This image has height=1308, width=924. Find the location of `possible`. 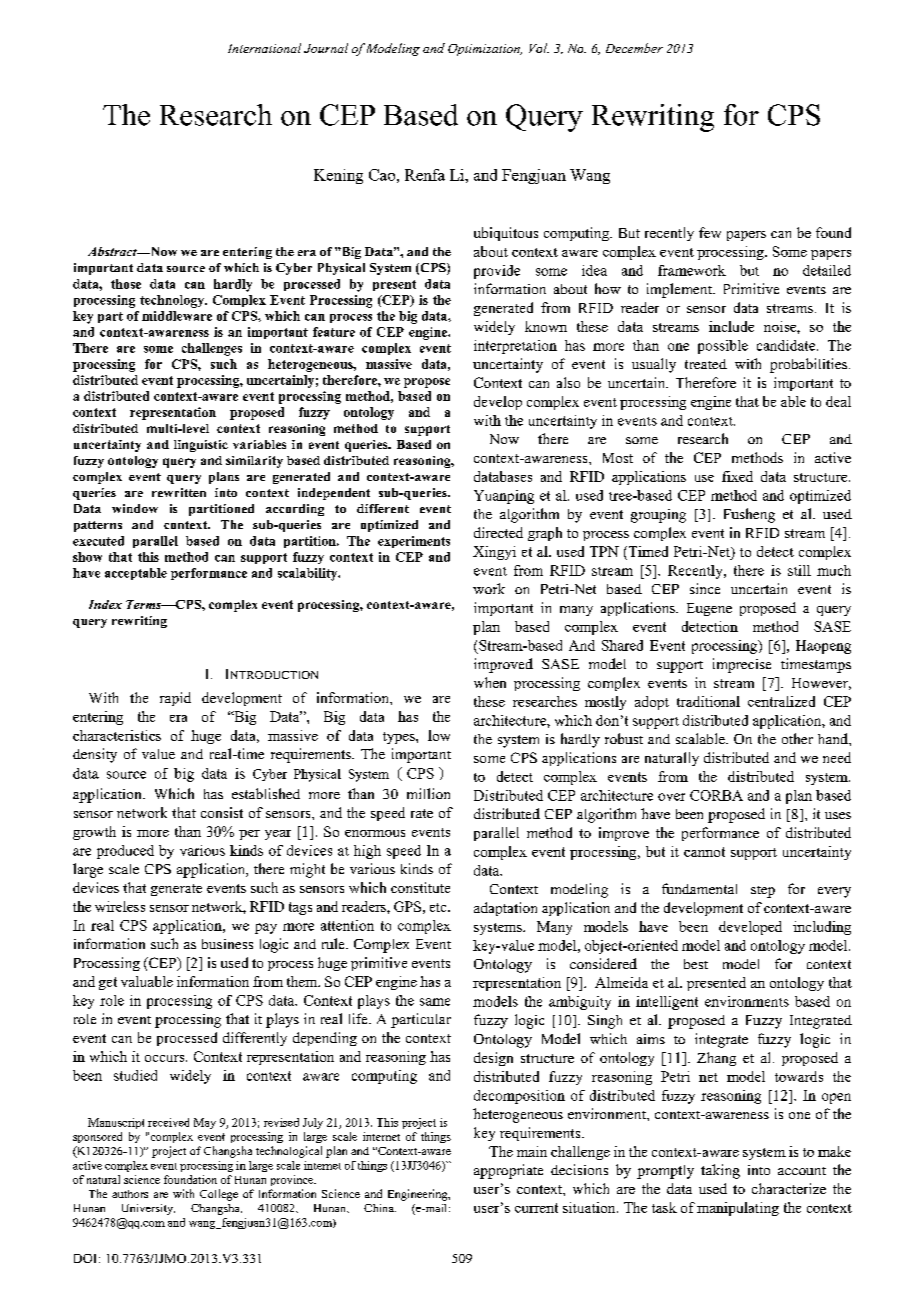

possible is located at coordinates (723, 347).
